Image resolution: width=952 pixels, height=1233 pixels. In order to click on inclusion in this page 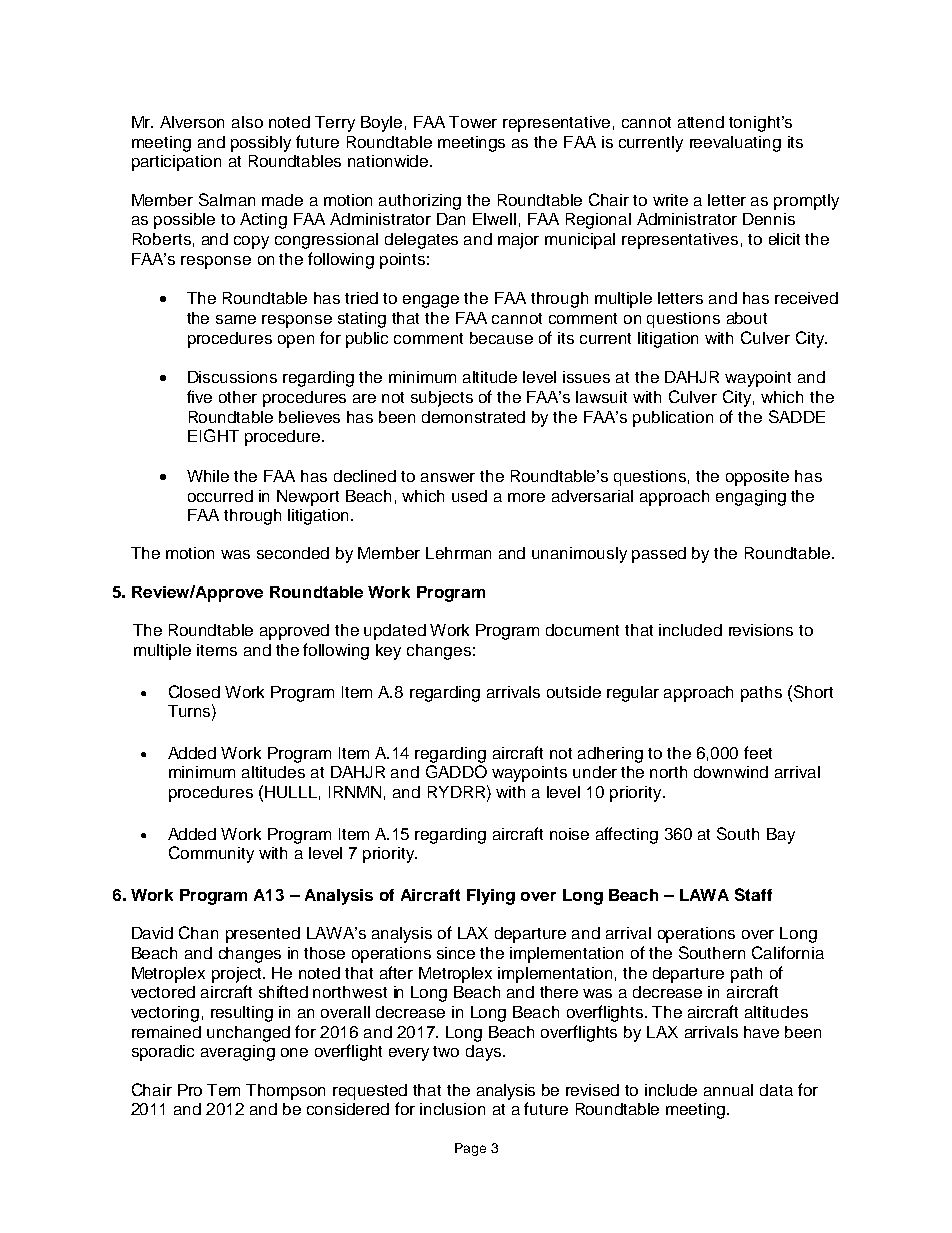, I will do `click(452, 1109)`.
